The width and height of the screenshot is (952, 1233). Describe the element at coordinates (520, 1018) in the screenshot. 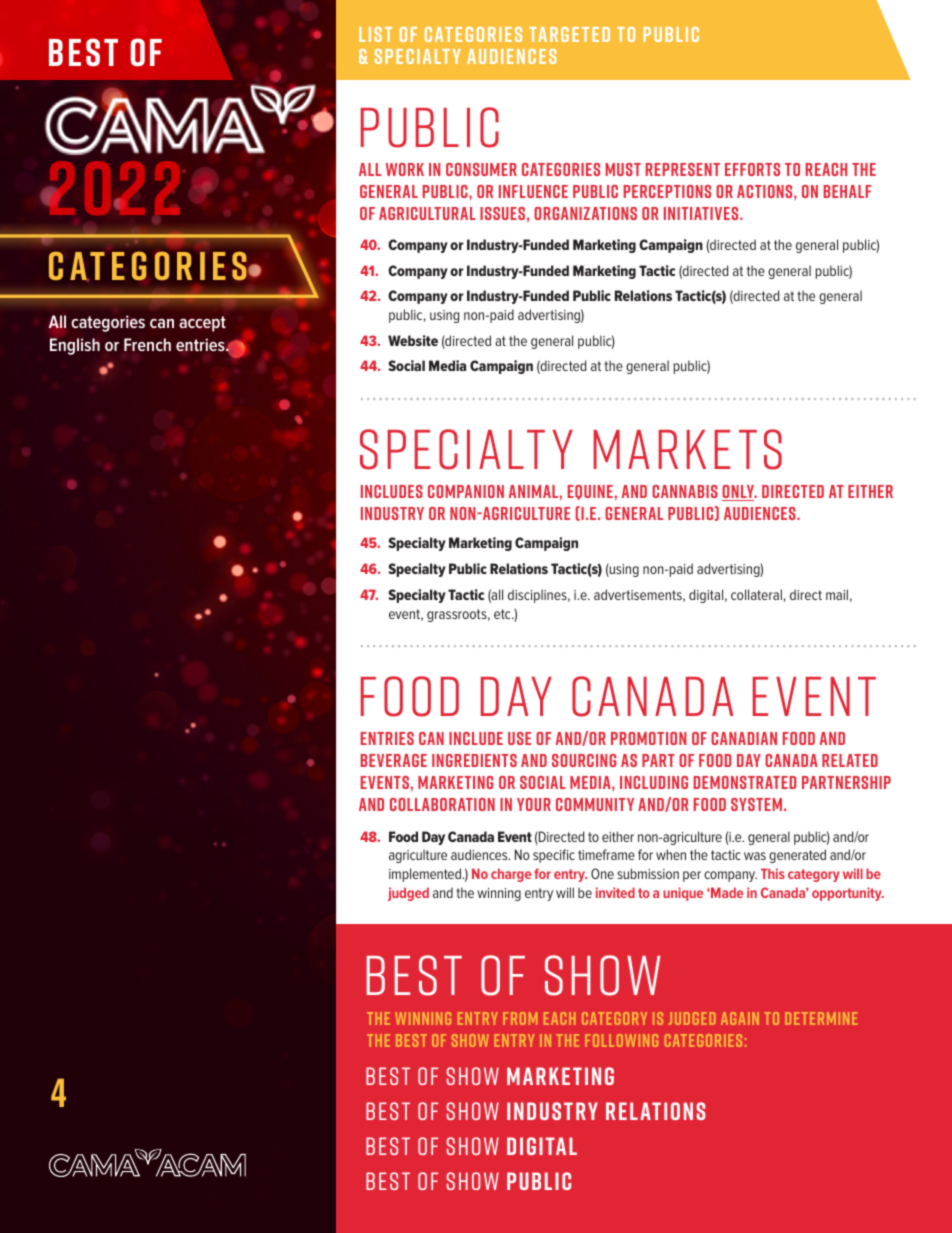

I see `from` at that location.
